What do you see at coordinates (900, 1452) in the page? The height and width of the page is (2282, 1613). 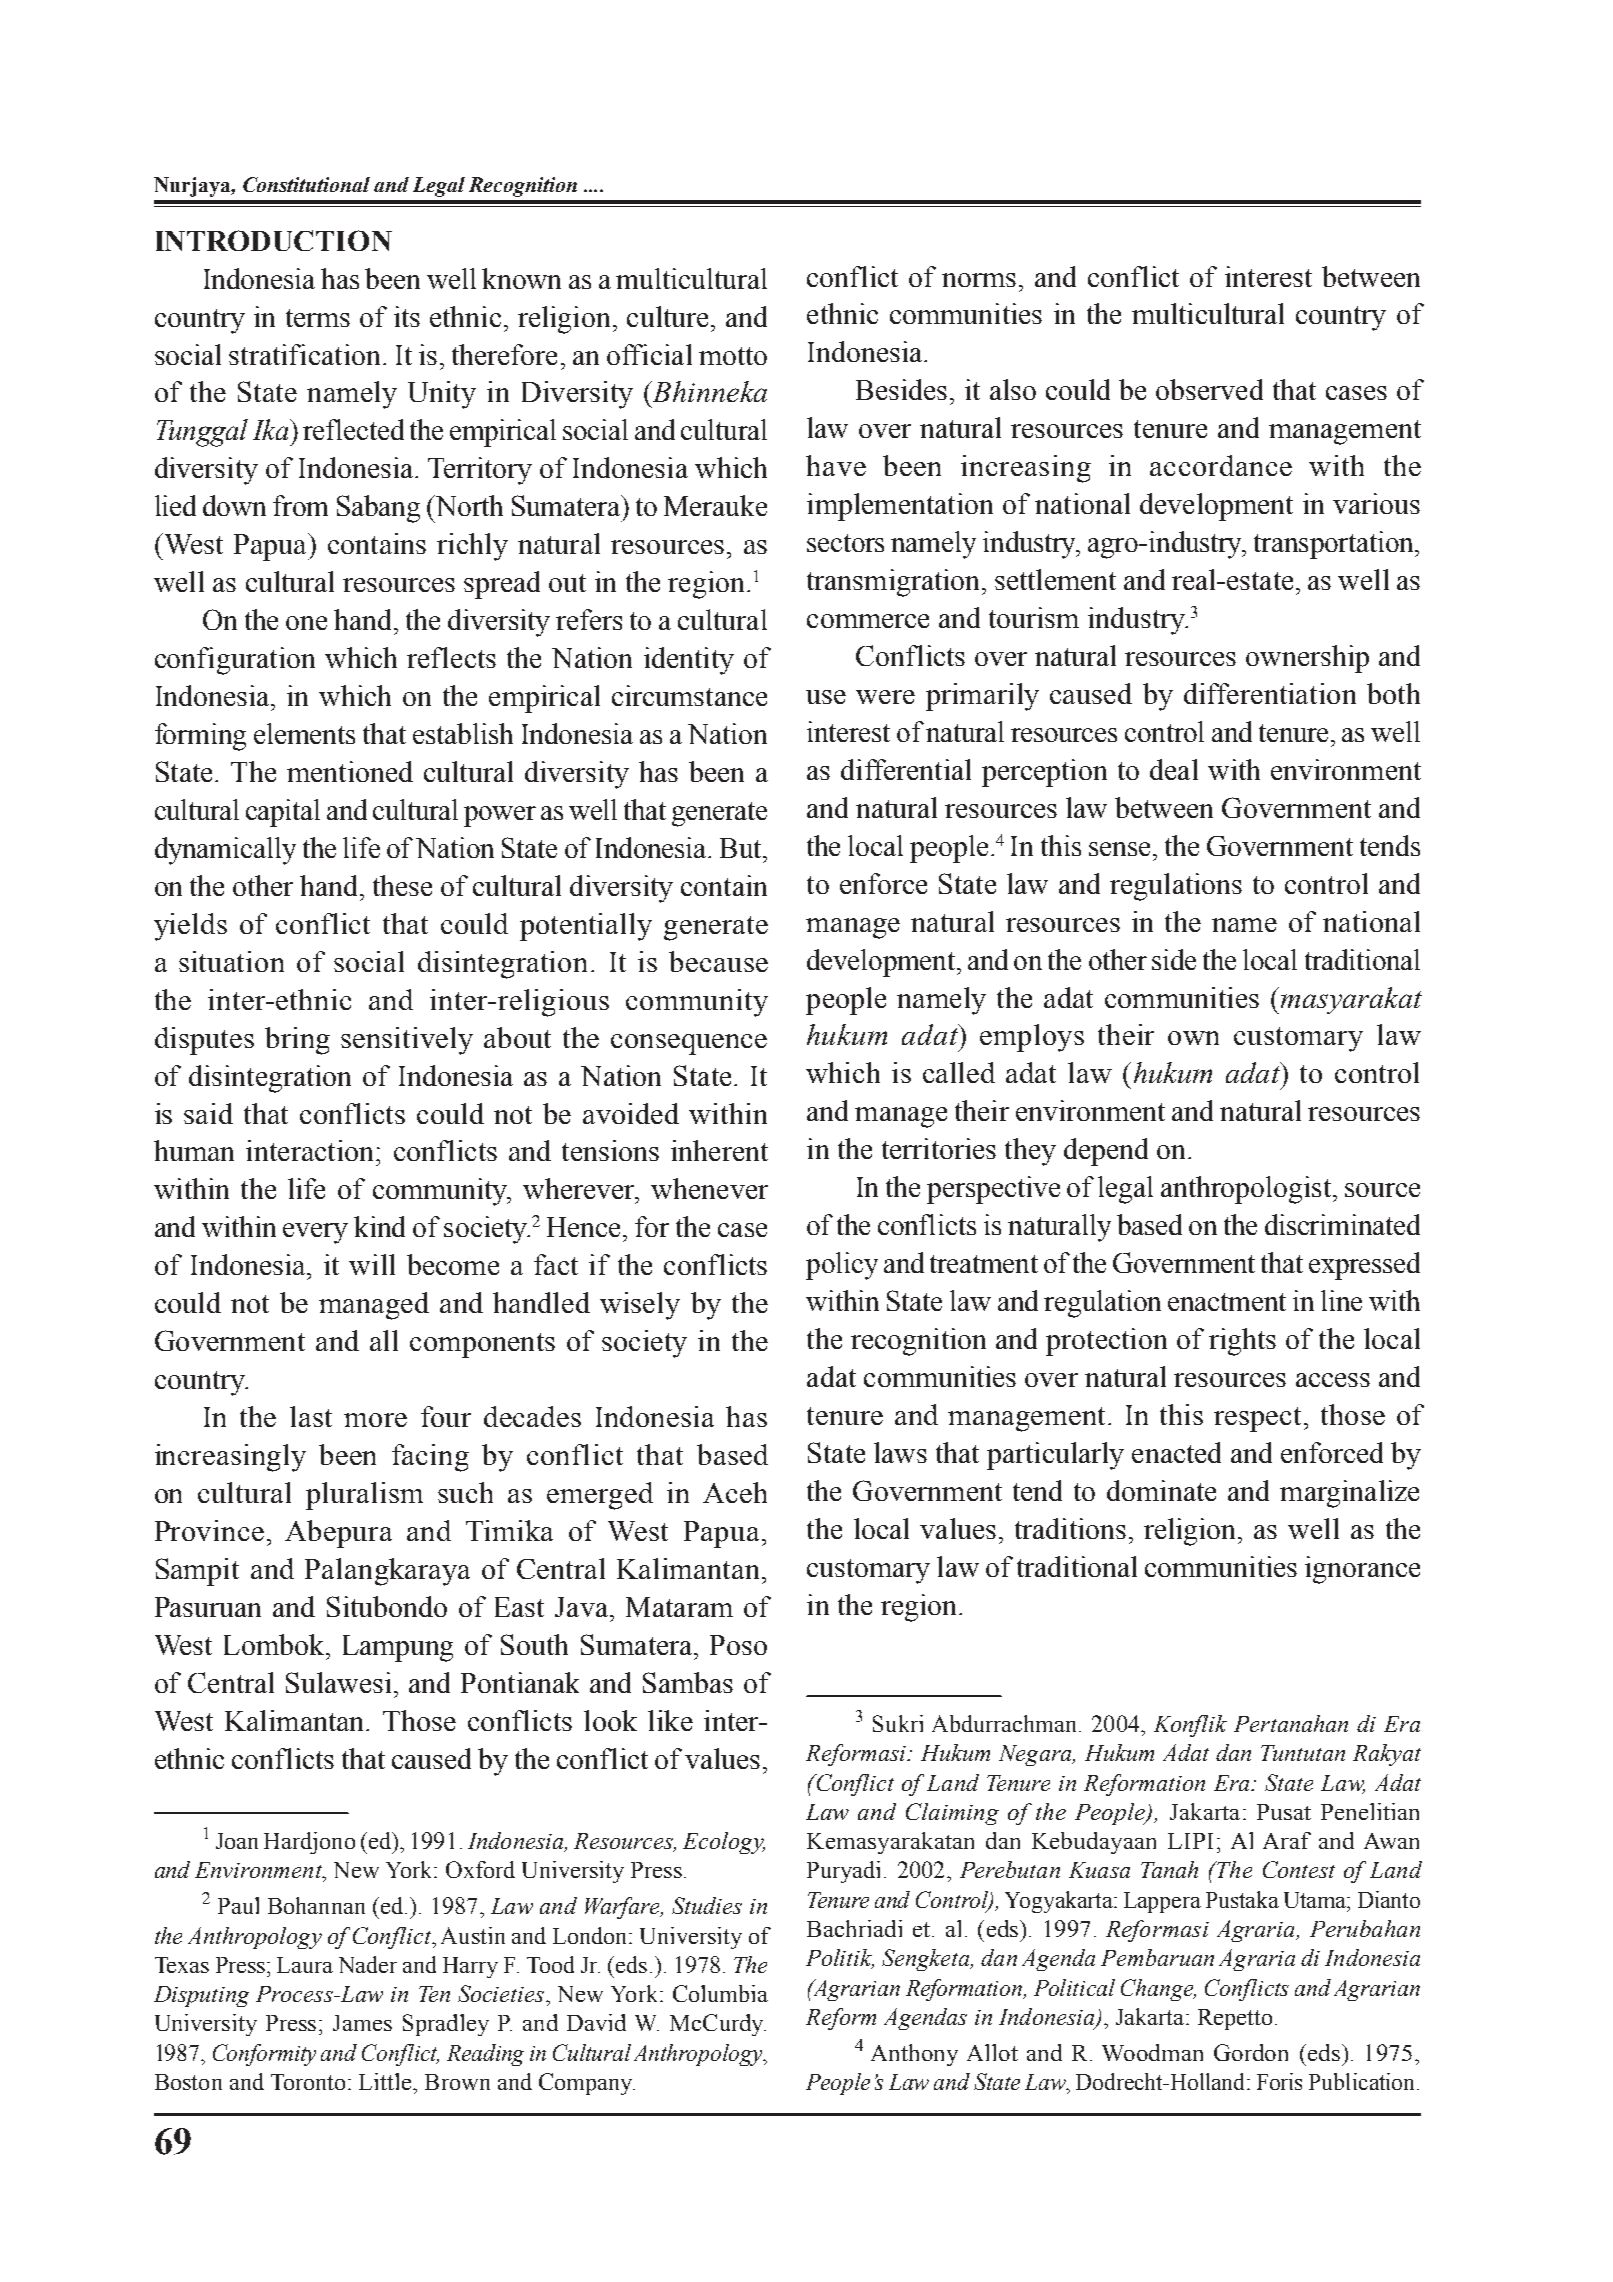 I see `laws` at bounding box center [900, 1452].
